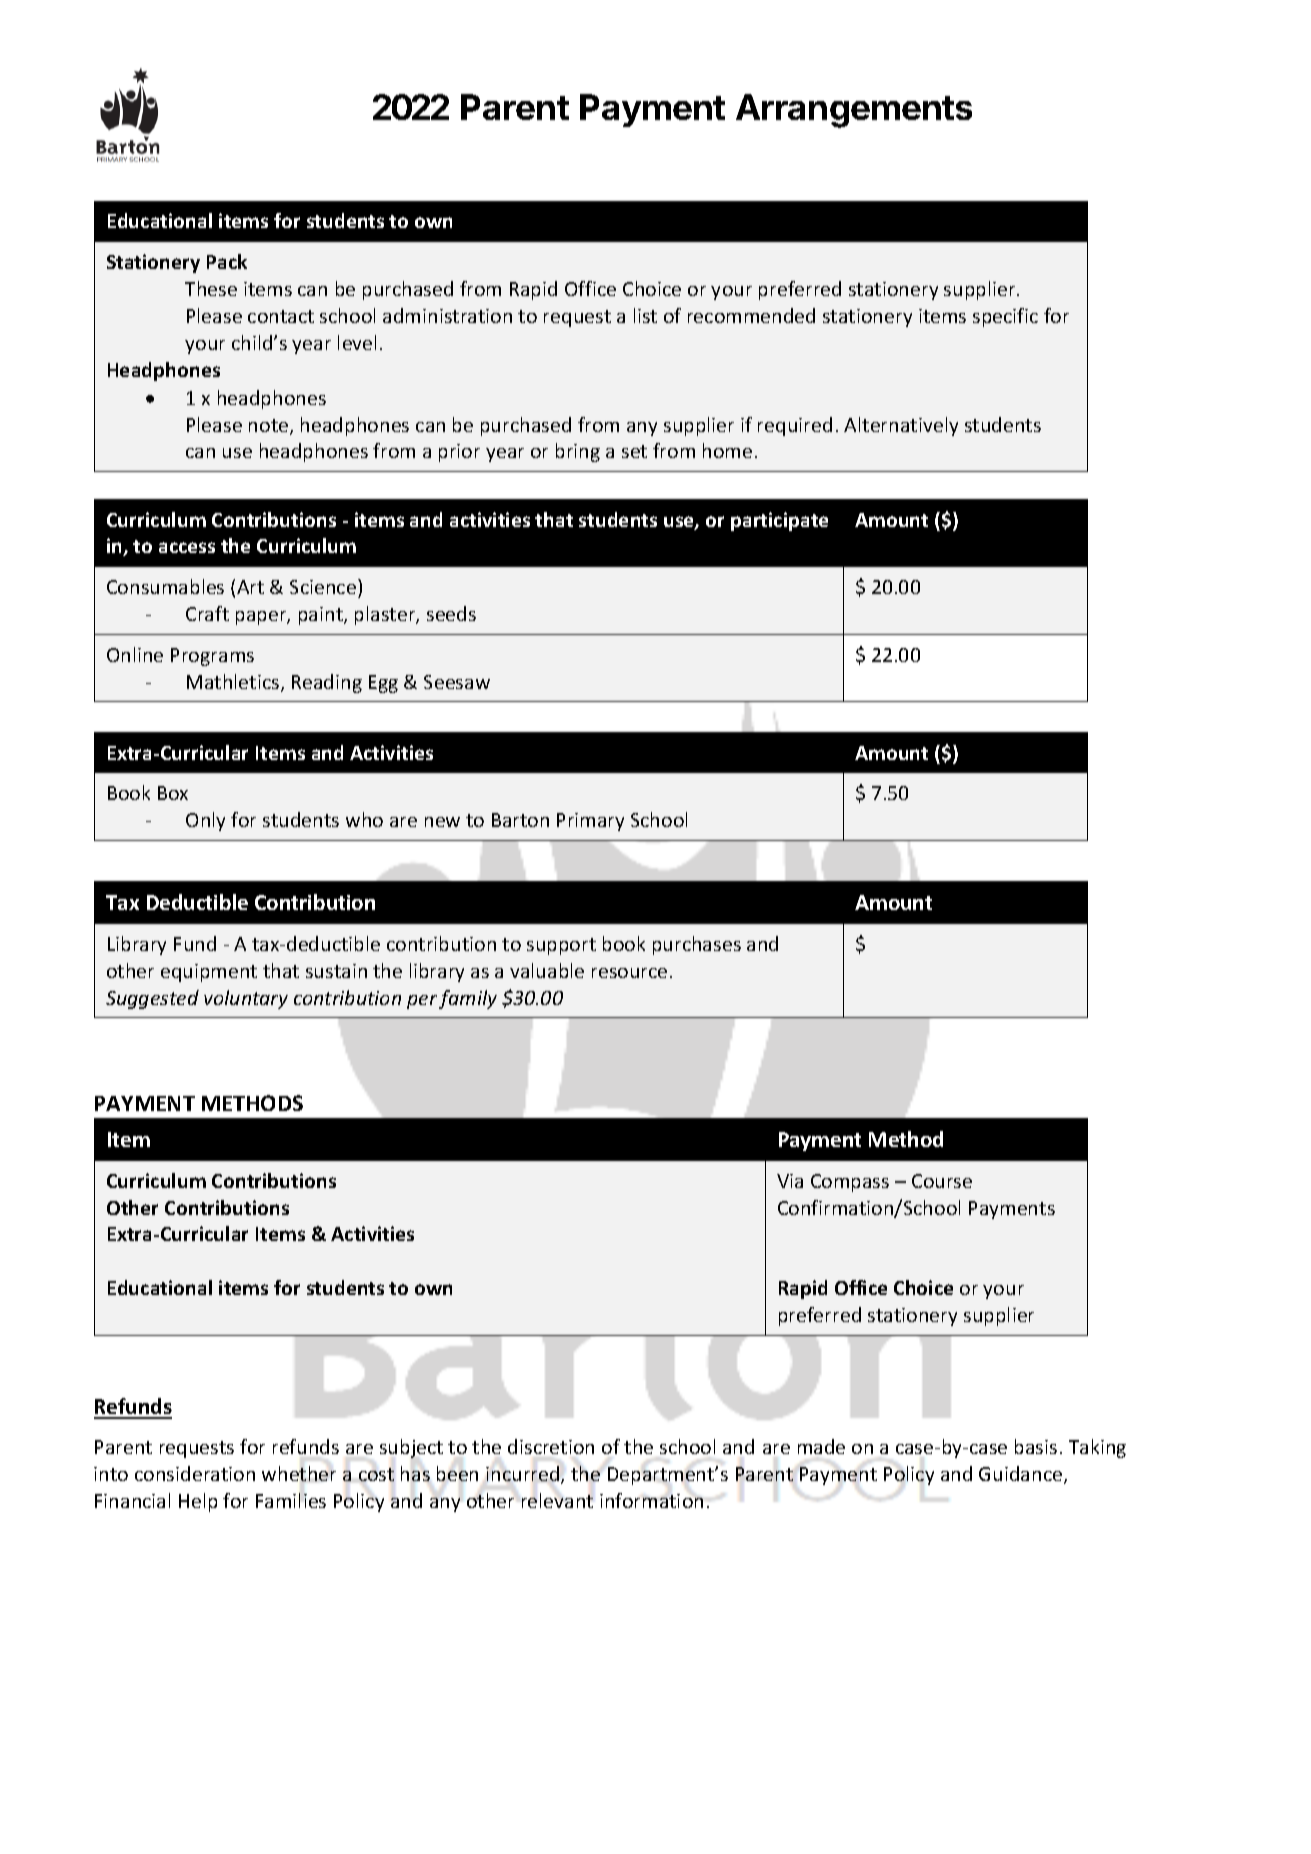 The image size is (1311, 1854). What do you see at coordinates (551, 1446) in the image?
I see `discretion` at bounding box center [551, 1446].
